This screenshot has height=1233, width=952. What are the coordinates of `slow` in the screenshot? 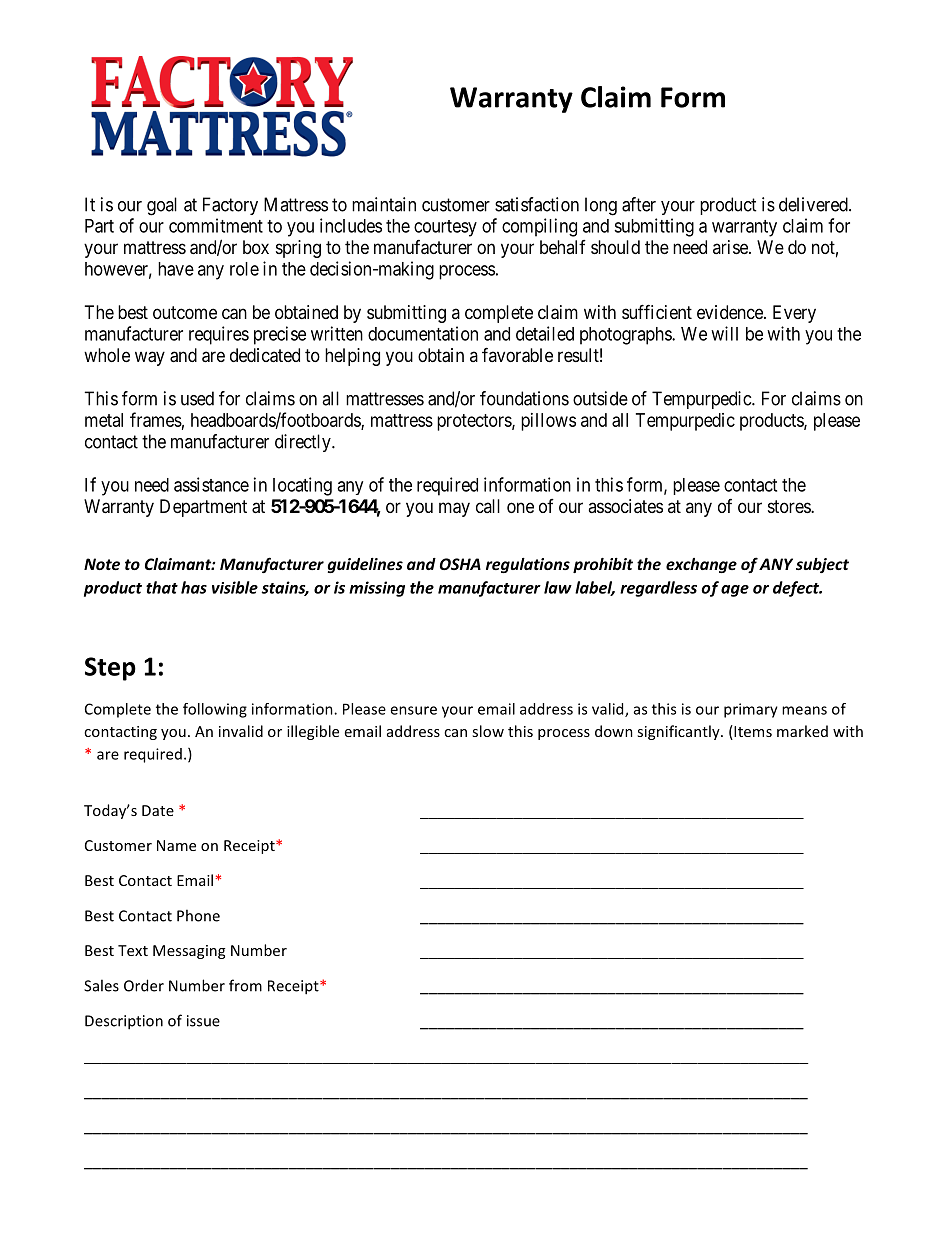 It's located at (488, 731).
